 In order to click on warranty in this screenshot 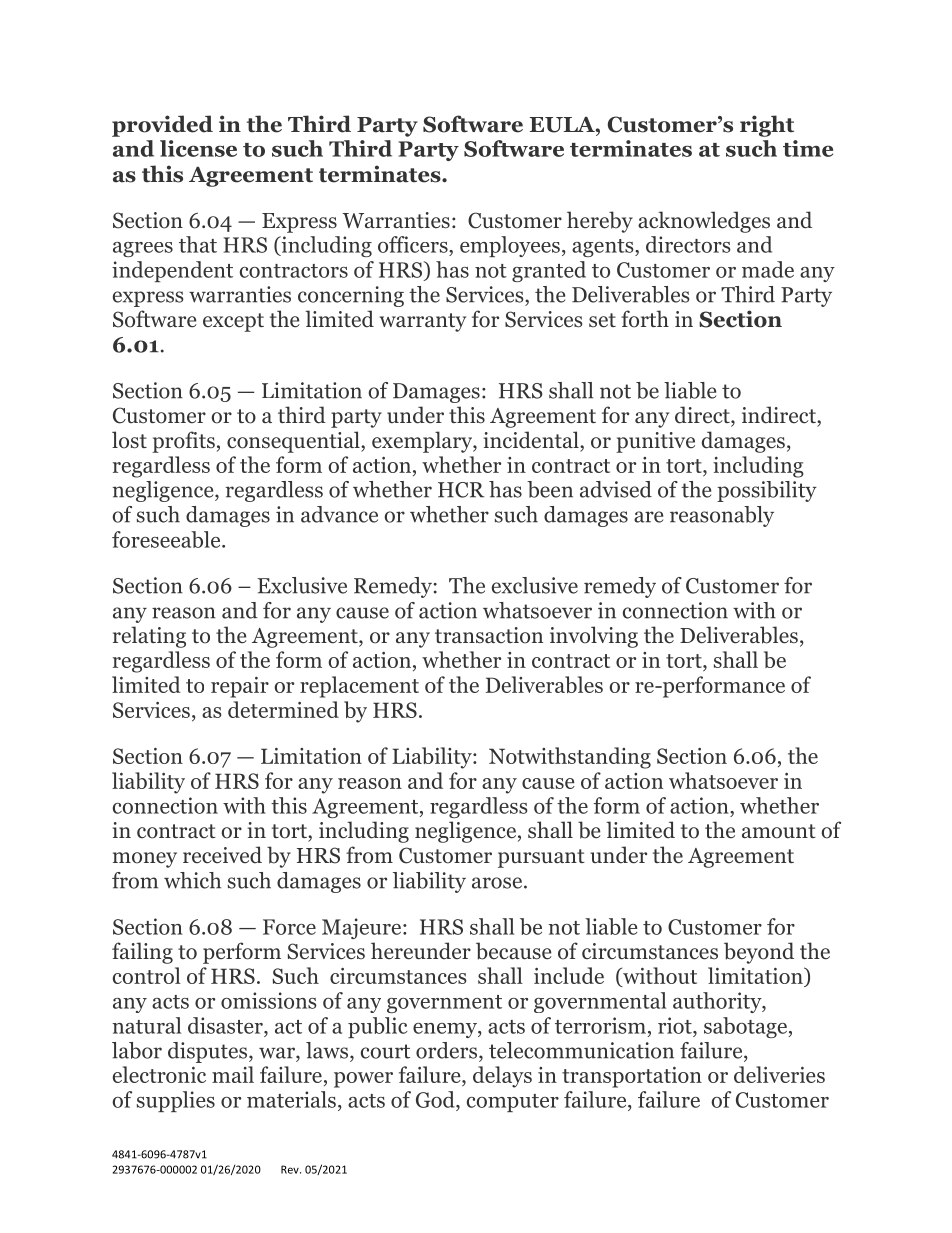, I will do `click(422, 322)`.
